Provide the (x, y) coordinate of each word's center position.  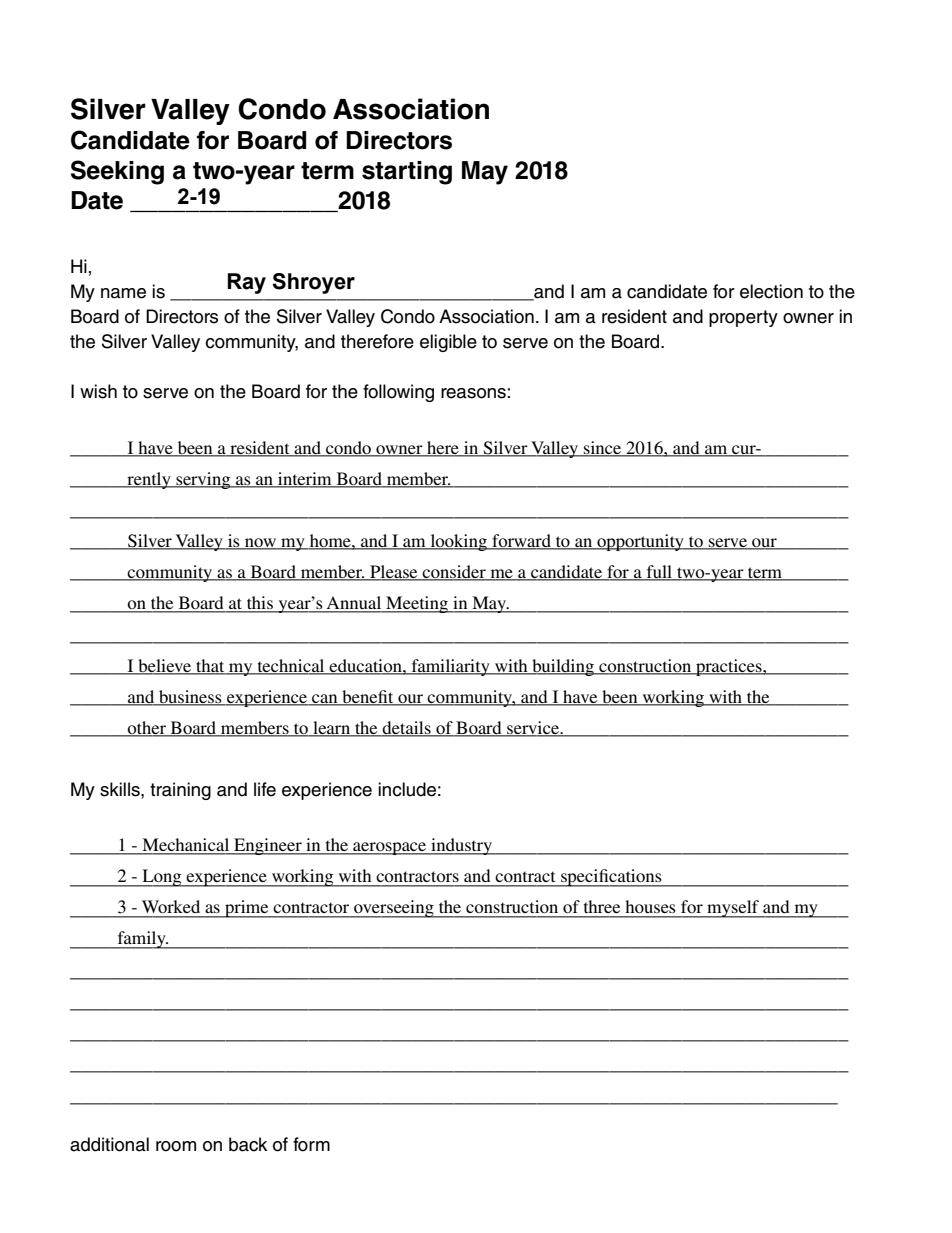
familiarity (450, 667)
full (659, 573)
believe (165, 666)
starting (407, 173)
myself (733, 909)
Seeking (117, 172)
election (771, 291)
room (176, 1146)
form (311, 1144)
